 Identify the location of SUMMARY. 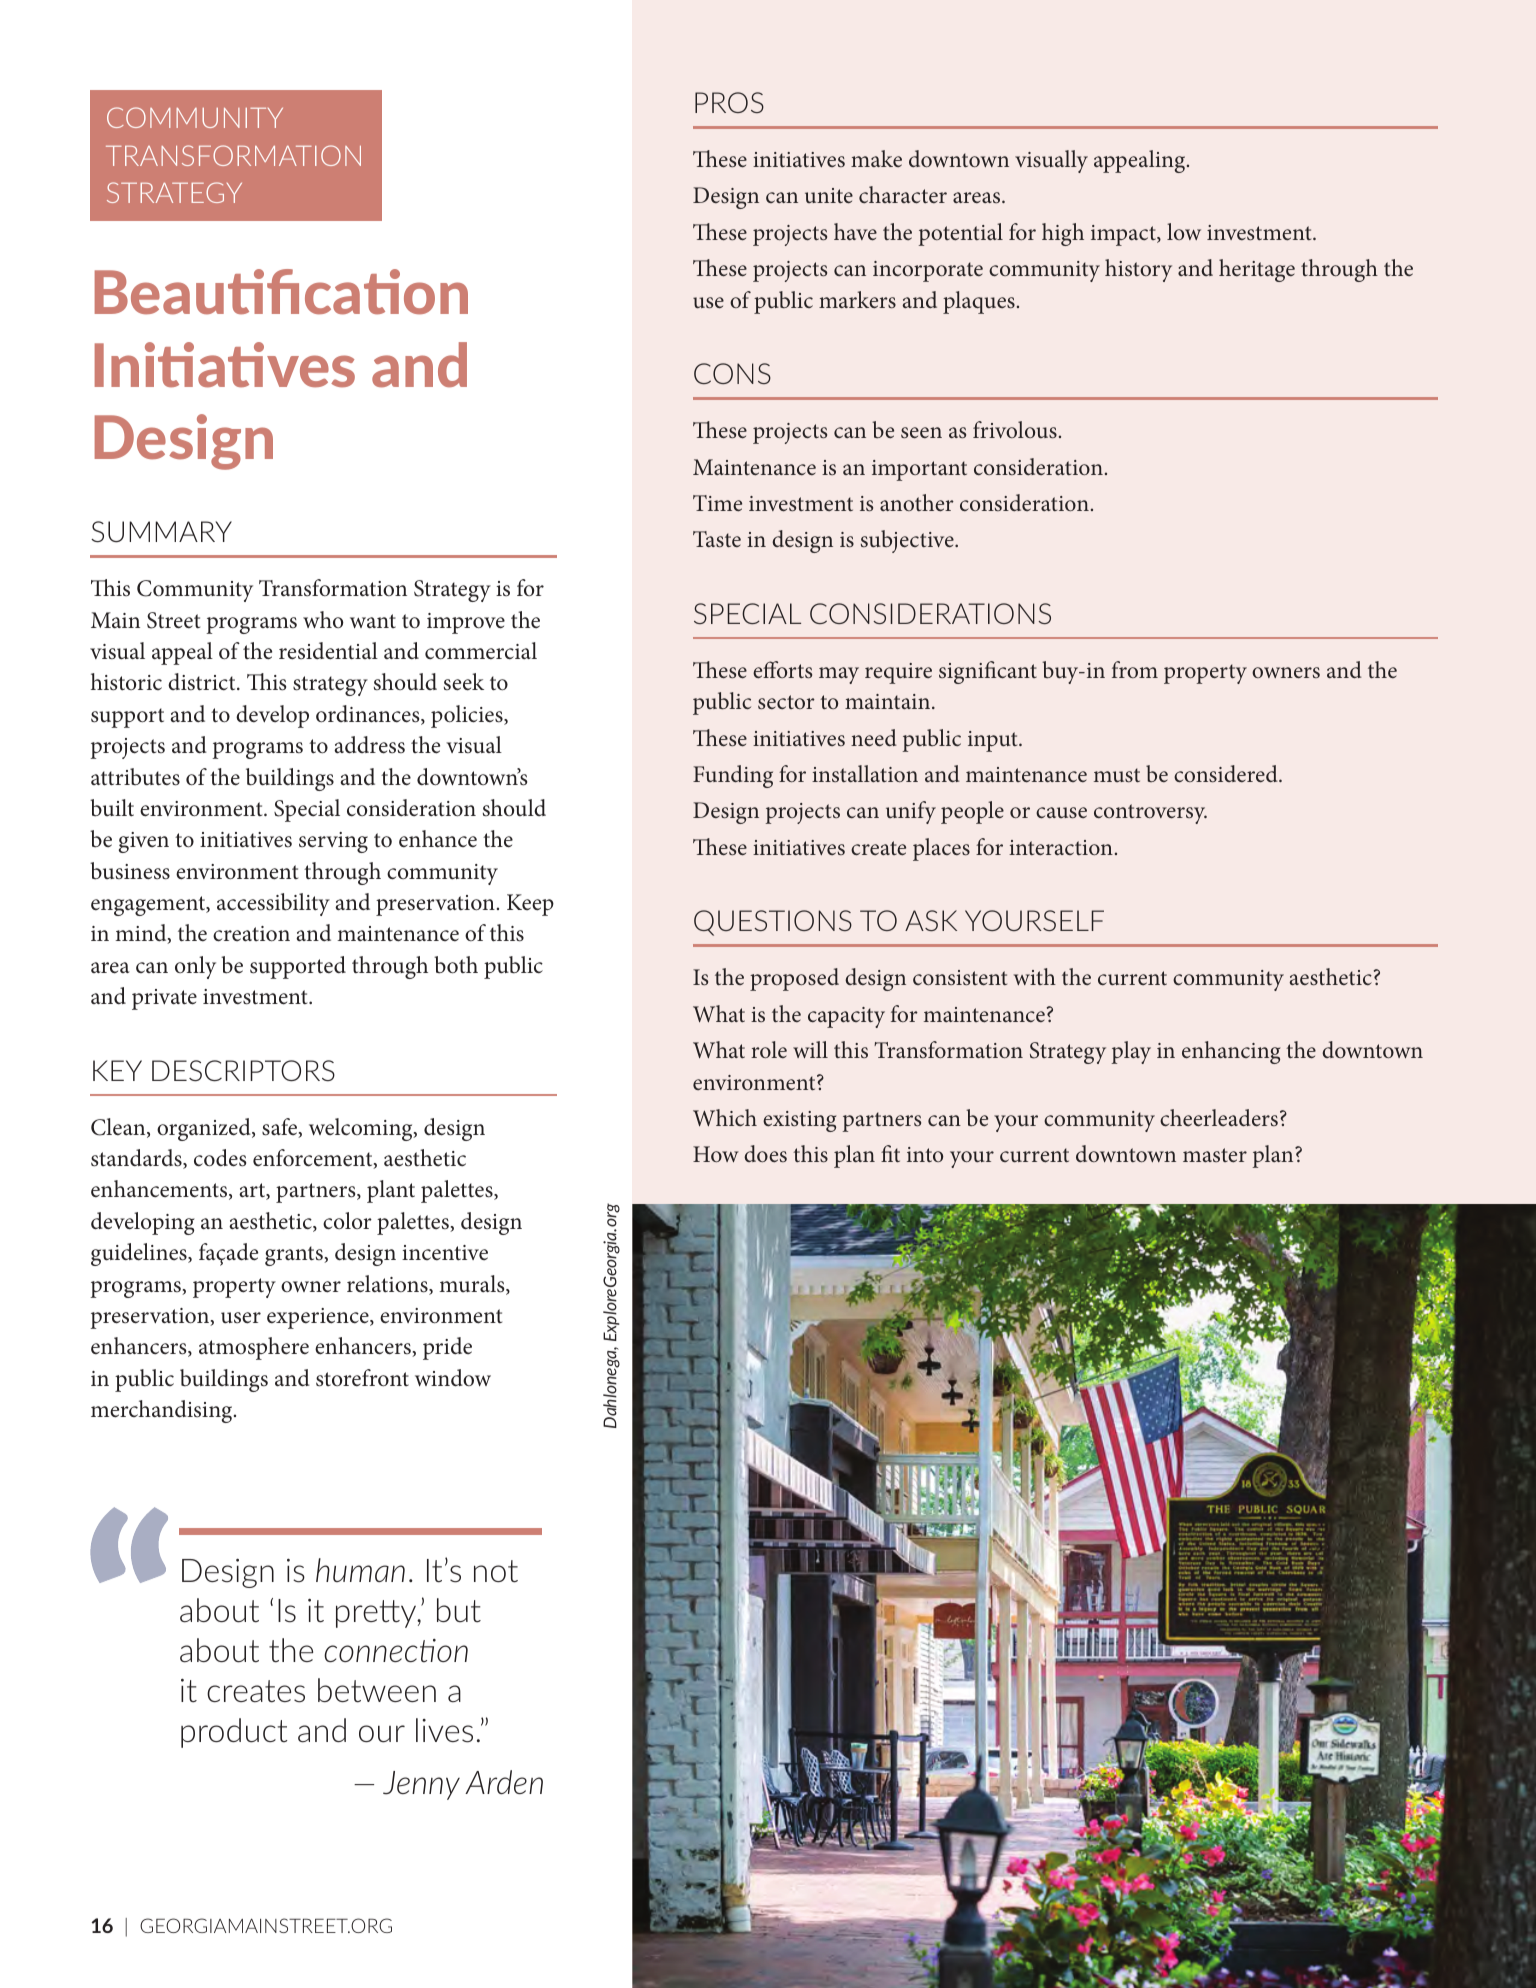
(161, 532).
